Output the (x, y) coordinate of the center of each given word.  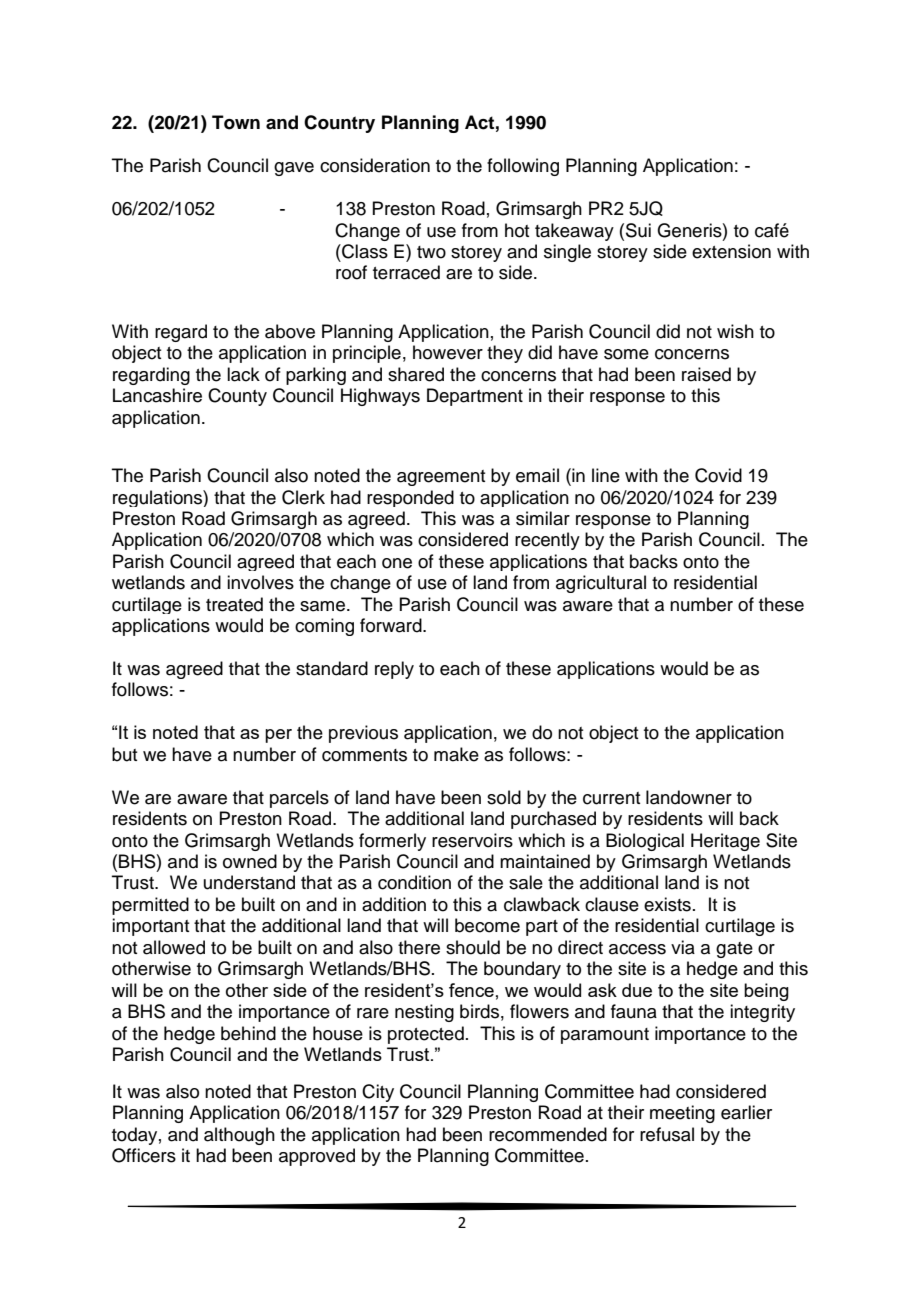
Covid (718, 475)
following (523, 167)
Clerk (303, 497)
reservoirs (472, 840)
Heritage (725, 842)
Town (236, 122)
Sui (638, 230)
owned (250, 861)
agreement (441, 478)
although (239, 1136)
